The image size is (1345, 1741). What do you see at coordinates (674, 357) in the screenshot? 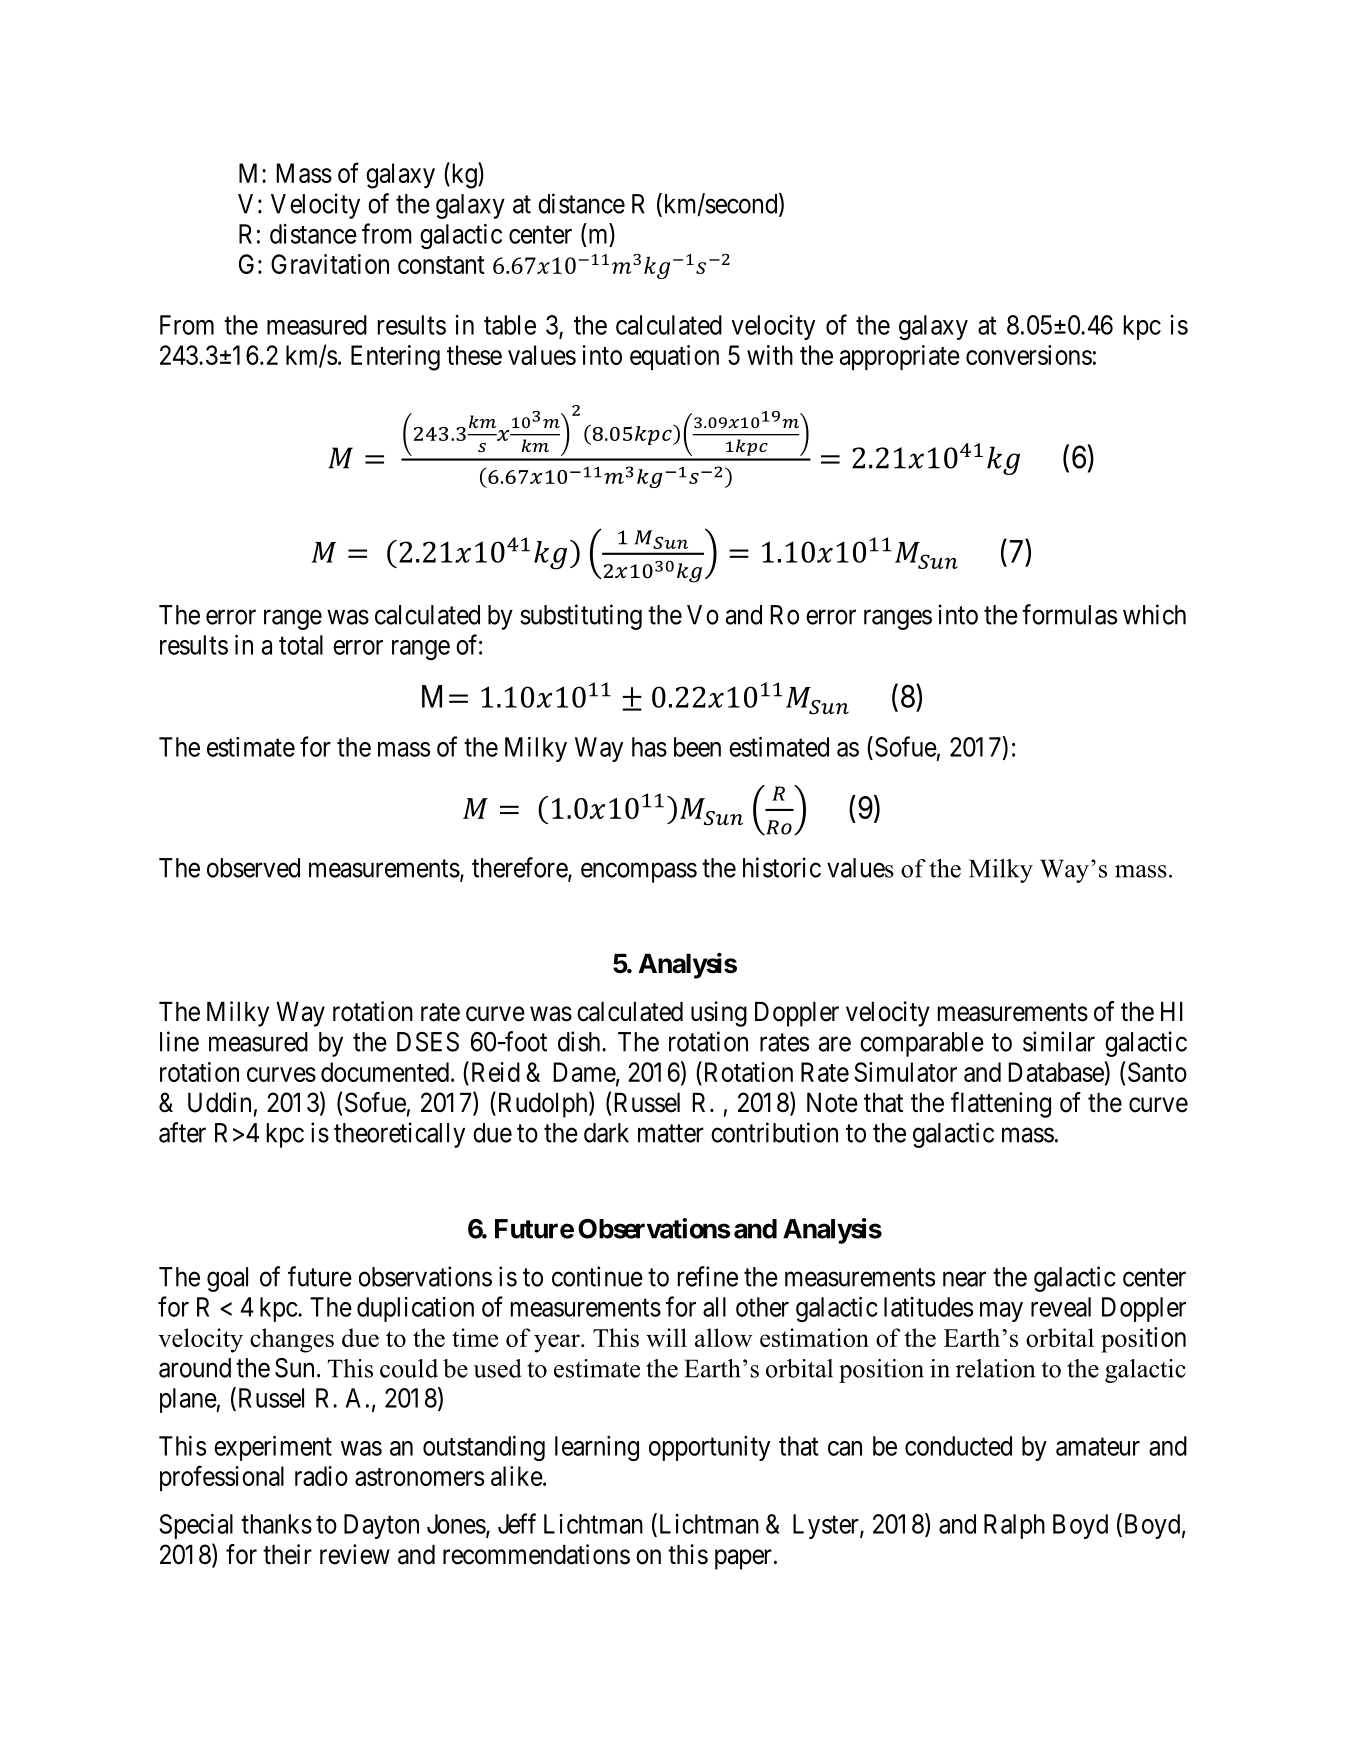
I see `equation` at bounding box center [674, 357].
